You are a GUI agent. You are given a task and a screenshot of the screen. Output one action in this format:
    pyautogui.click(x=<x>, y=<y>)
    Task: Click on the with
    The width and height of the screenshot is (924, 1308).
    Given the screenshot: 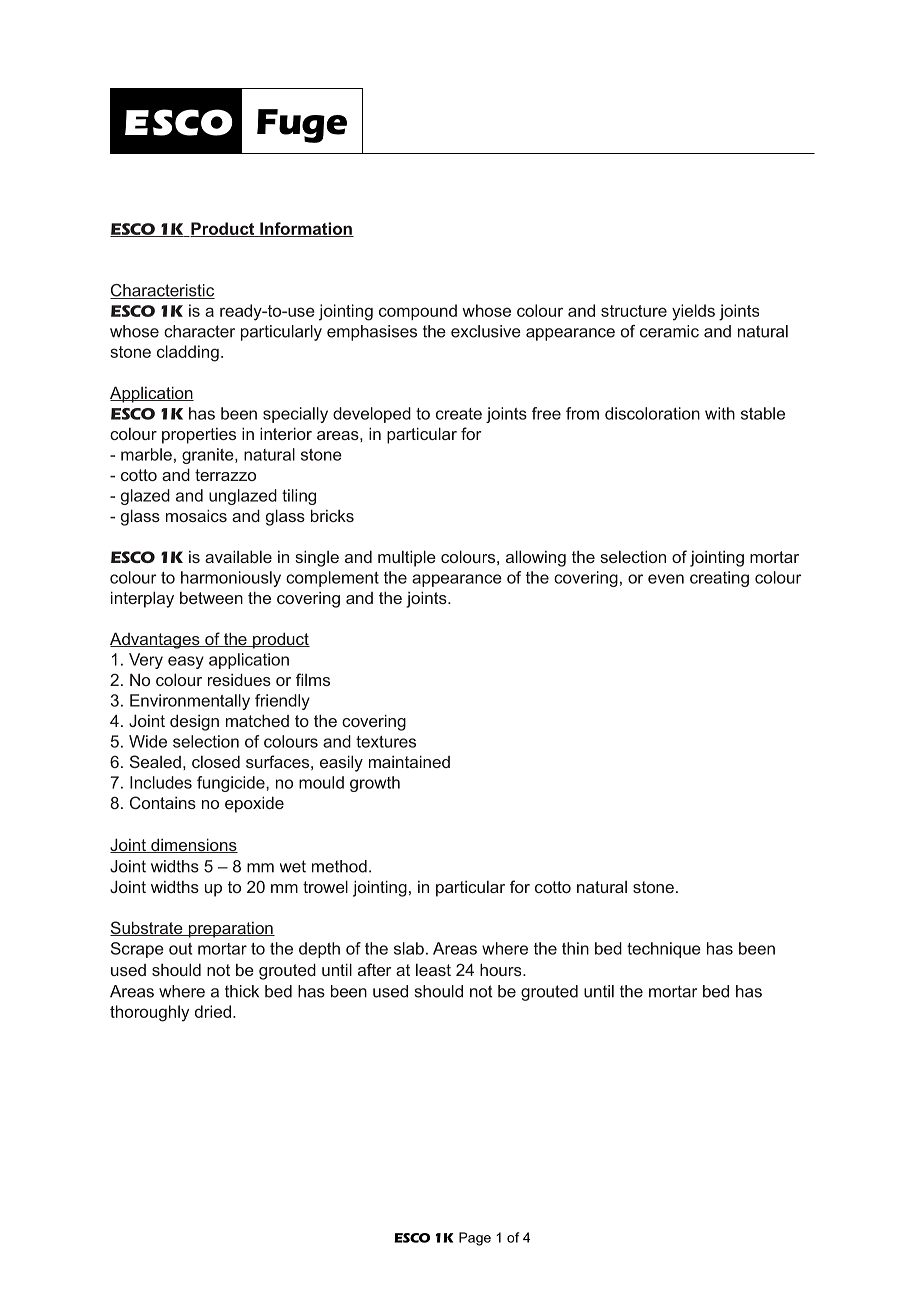 What is the action you would take?
    pyautogui.click(x=720, y=413)
